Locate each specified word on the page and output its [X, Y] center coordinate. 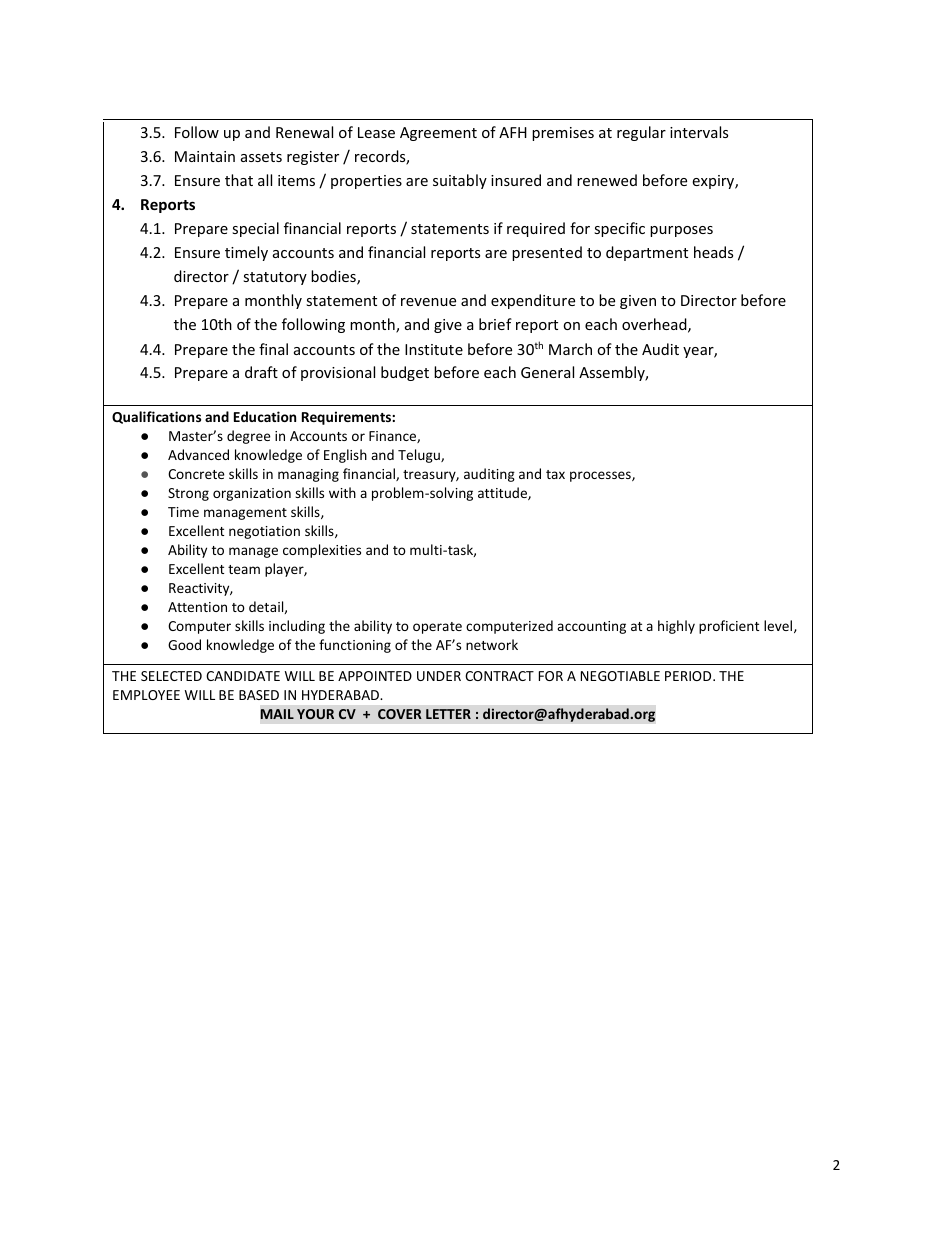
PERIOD [689, 676]
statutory [275, 278]
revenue [428, 302]
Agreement [438, 134]
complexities [322, 551]
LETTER [448, 714]
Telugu [420, 456]
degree [249, 437]
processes [601, 476]
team [244, 569]
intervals [699, 132]
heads [713, 252]
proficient [729, 627]
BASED [259, 695]
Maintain [205, 156]
